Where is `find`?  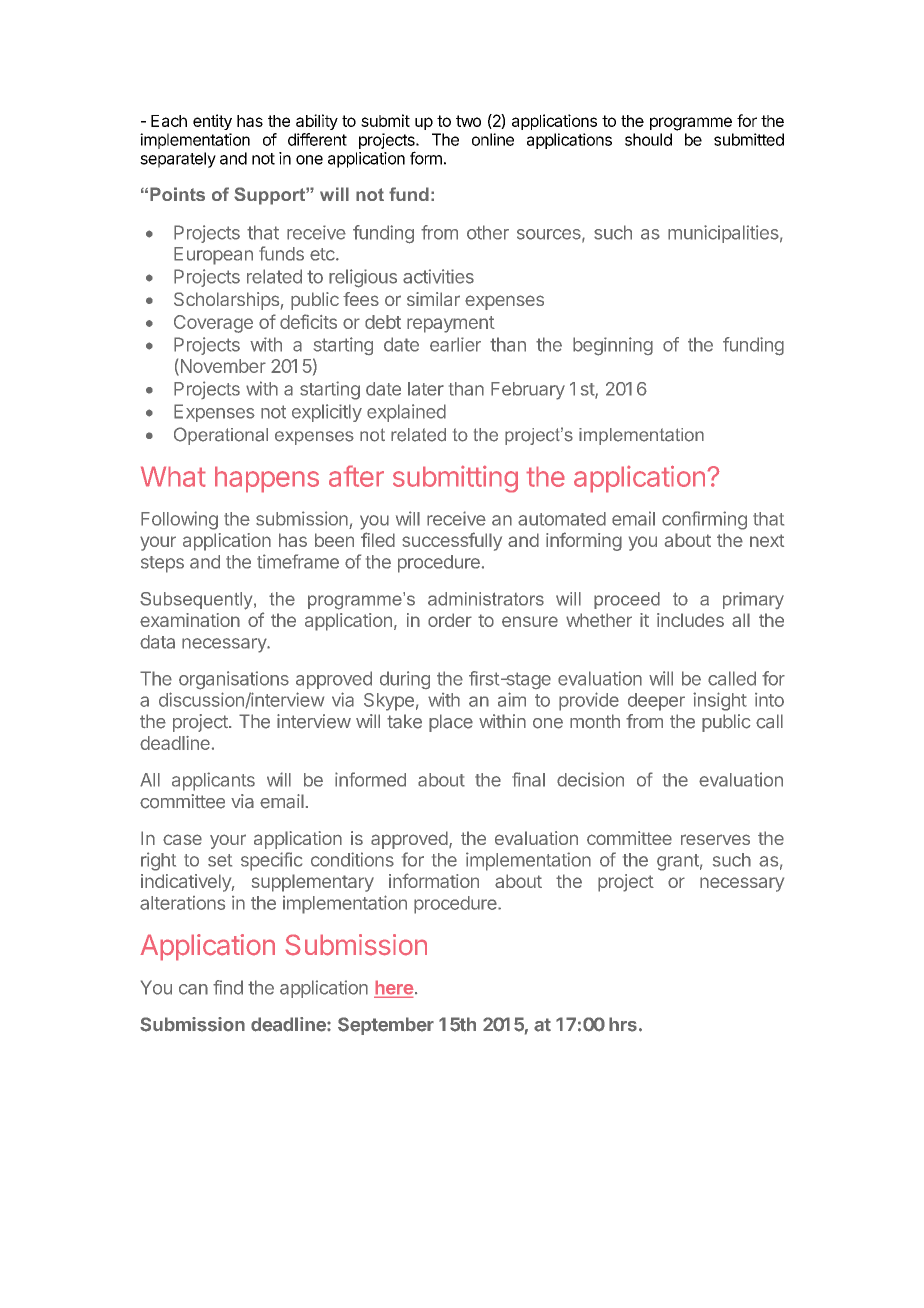 find is located at coordinates (228, 987).
